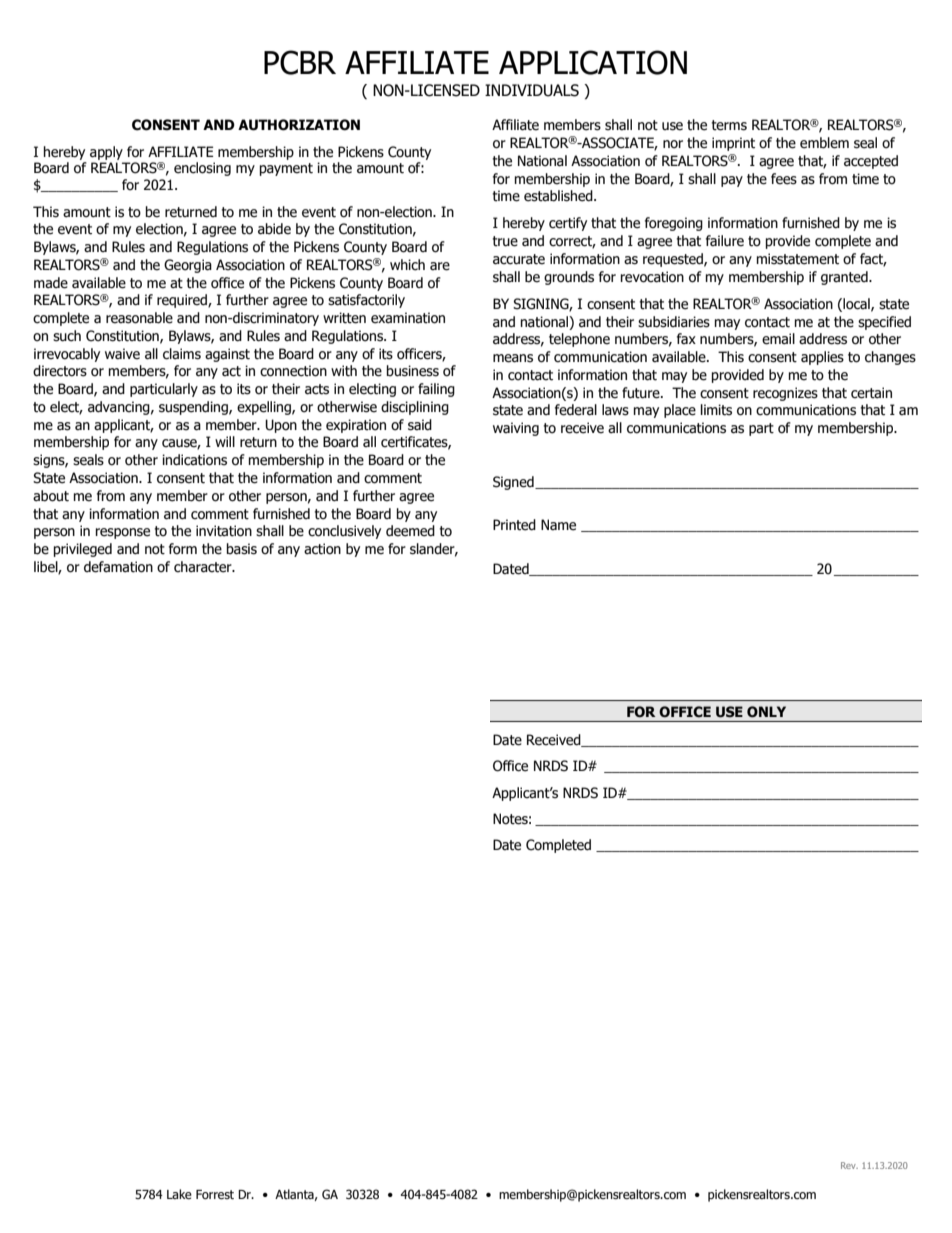 The image size is (952, 1233). Describe the element at coordinates (766, 712) in the page. I see `ONLY` at that location.
